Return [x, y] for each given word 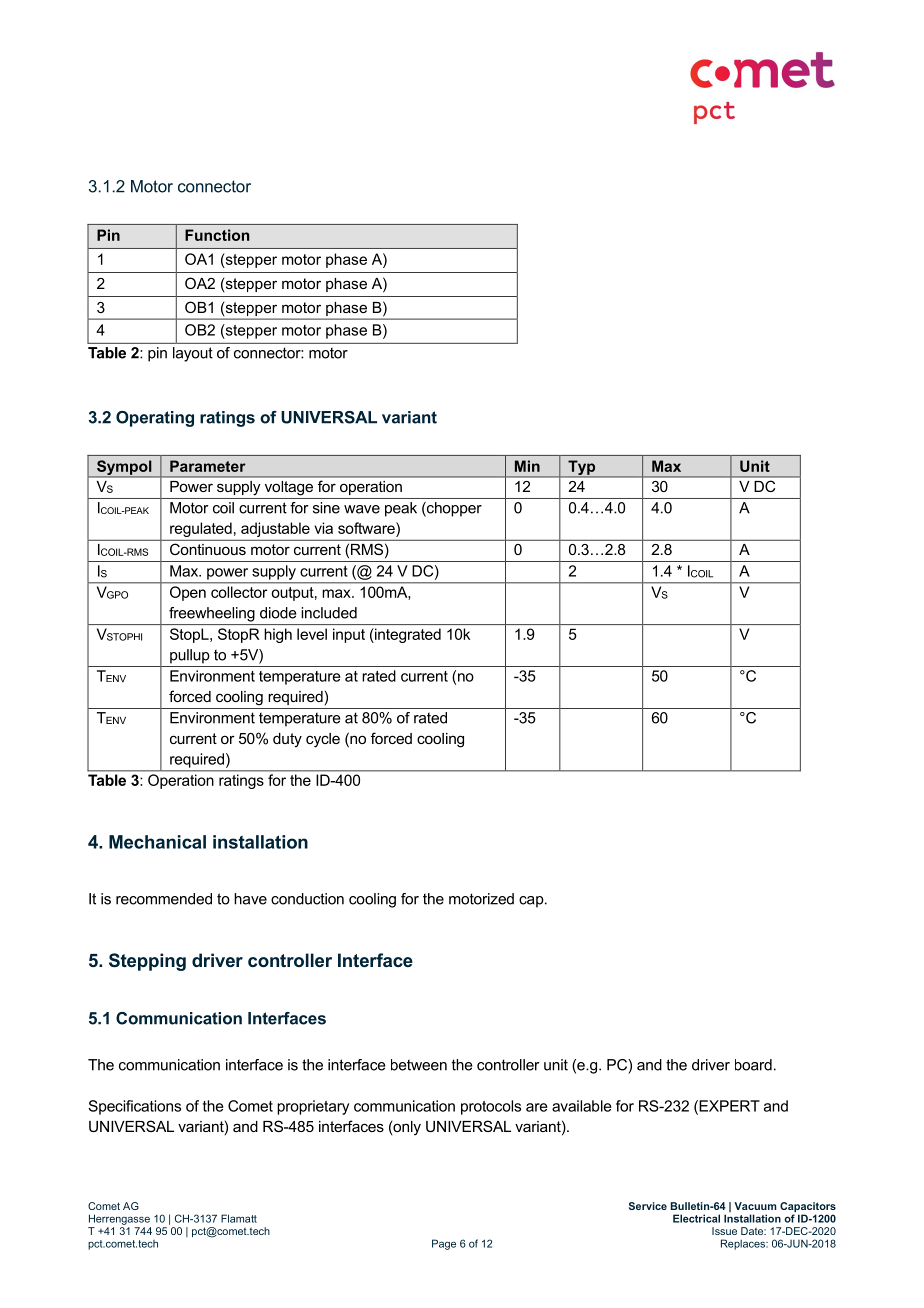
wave [362, 509]
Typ [582, 468]
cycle [323, 740]
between [419, 1065]
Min [527, 466]
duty [287, 740]
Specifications [134, 1107]
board [753, 1065]
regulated [201, 529]
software [367, 528]
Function [217, 235]
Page [444, 1244]
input [349, 635]
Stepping [147, 962]
